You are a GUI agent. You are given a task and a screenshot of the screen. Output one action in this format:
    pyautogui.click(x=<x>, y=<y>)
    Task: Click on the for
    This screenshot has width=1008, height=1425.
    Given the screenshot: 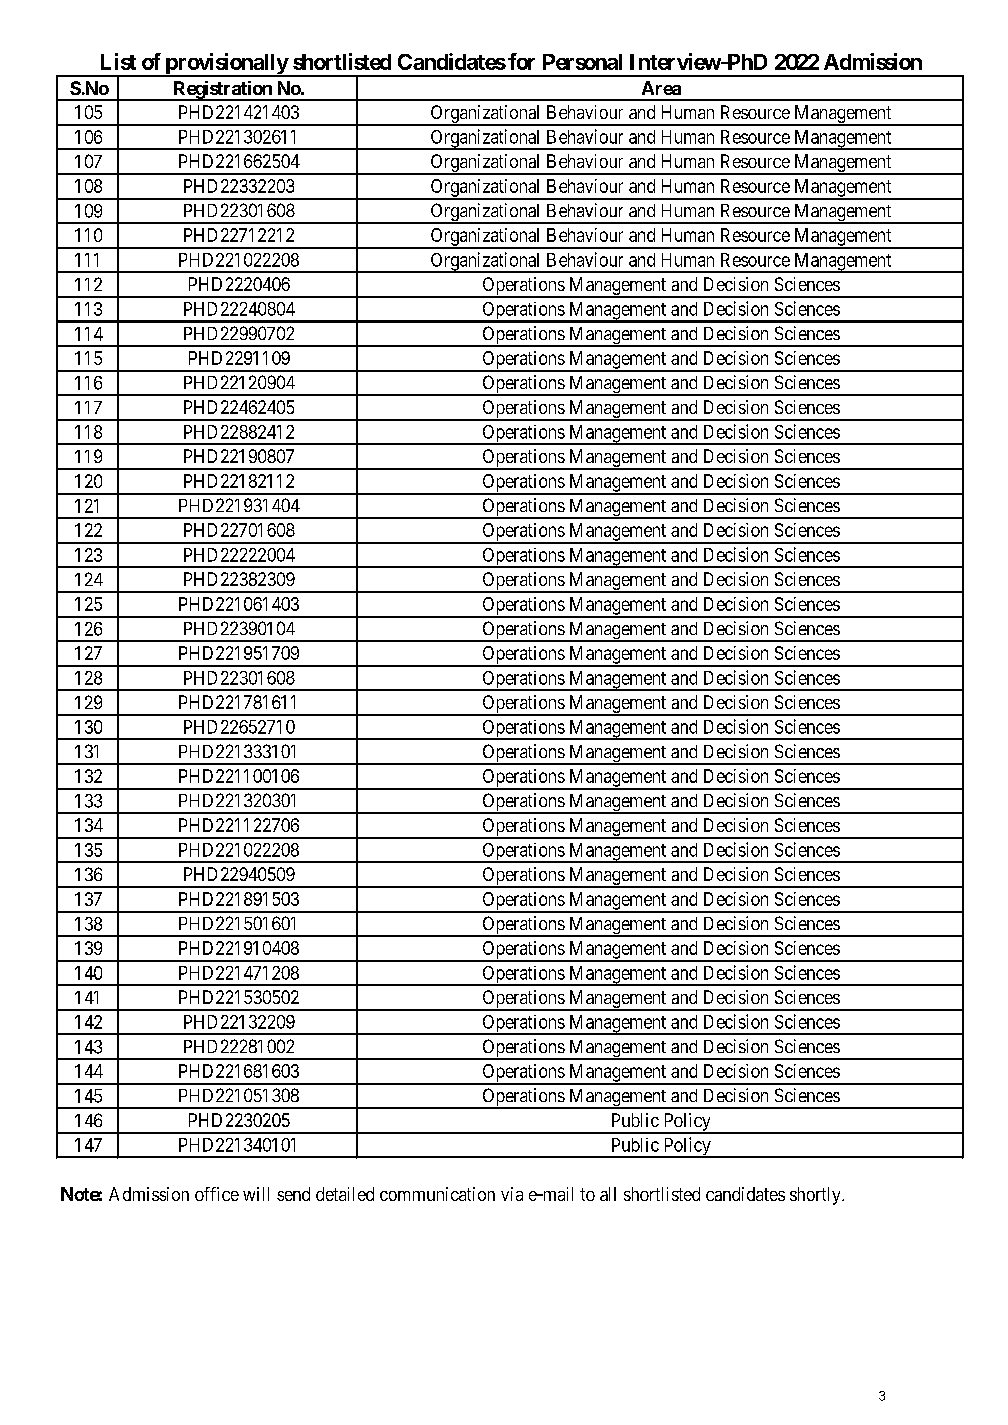 What is the action you would take?
    pyautogui.click(x=521, y=61)
